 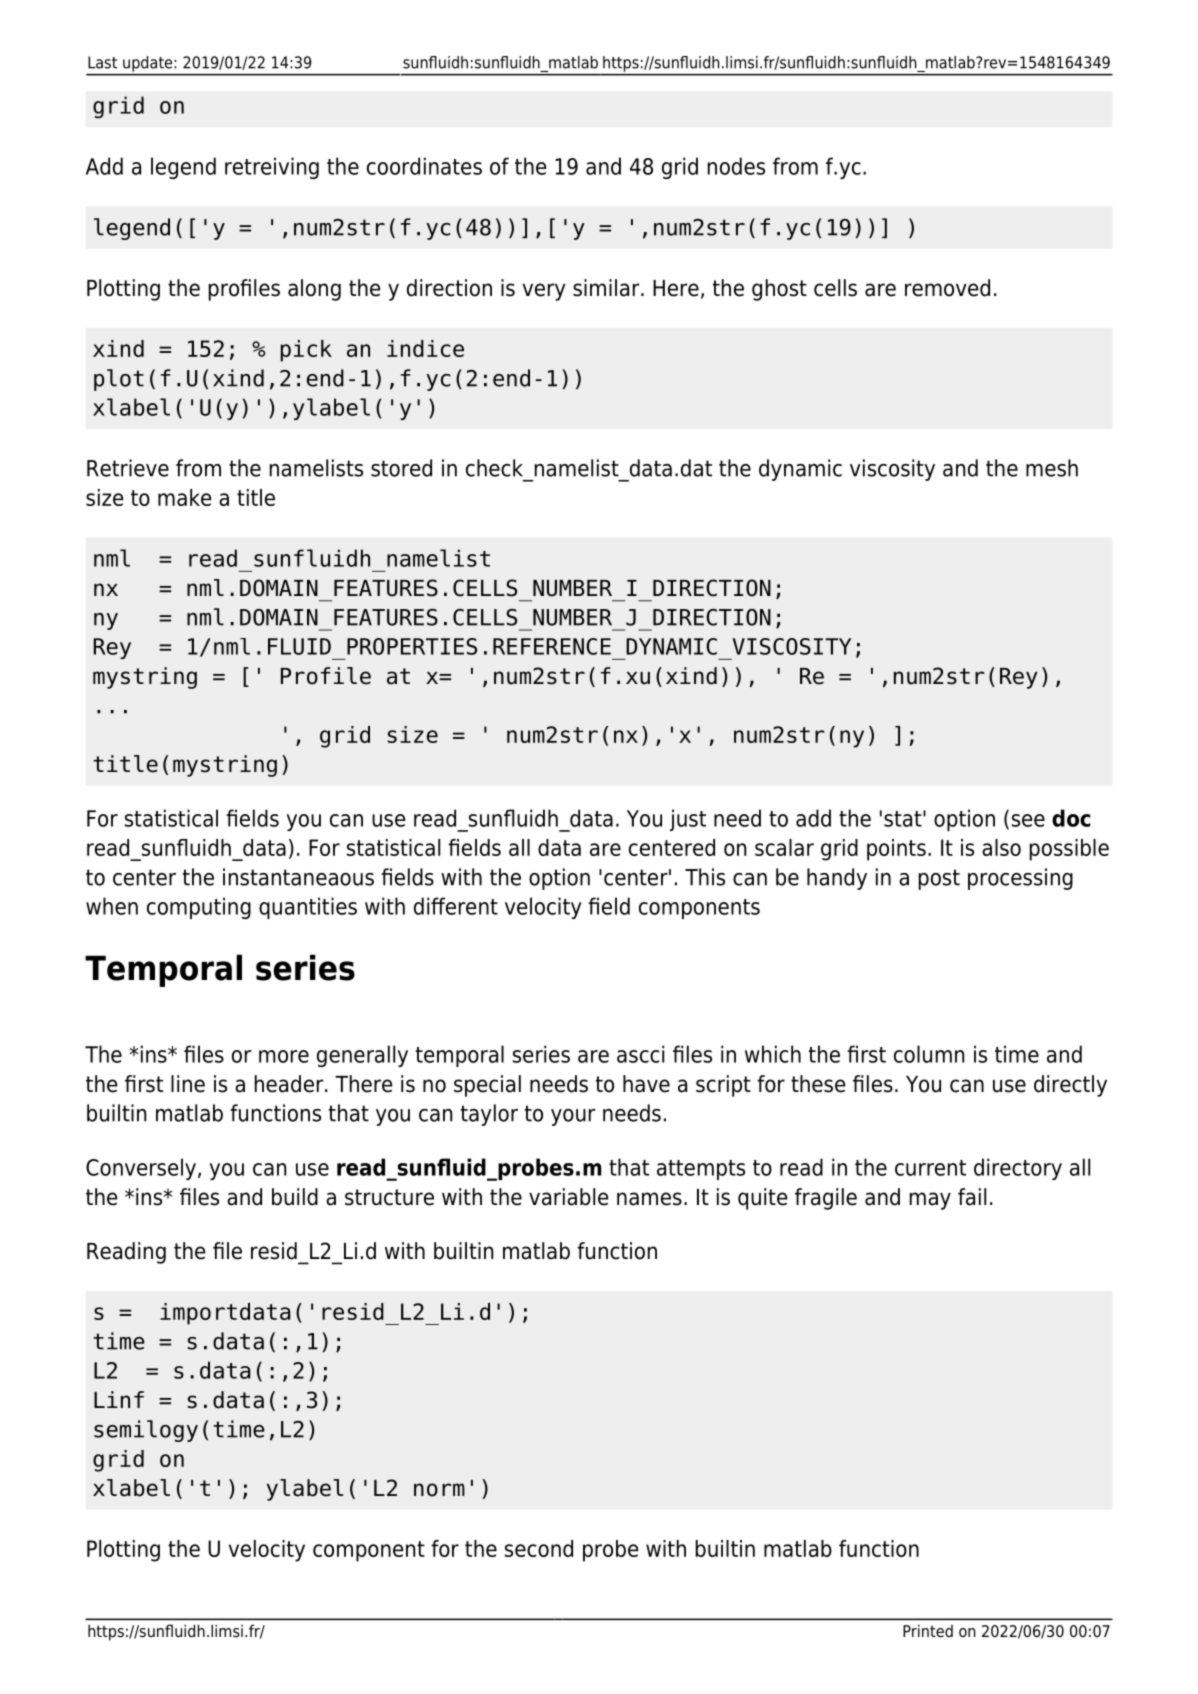 I want to click on norm, so click(x=439, y=1490).
